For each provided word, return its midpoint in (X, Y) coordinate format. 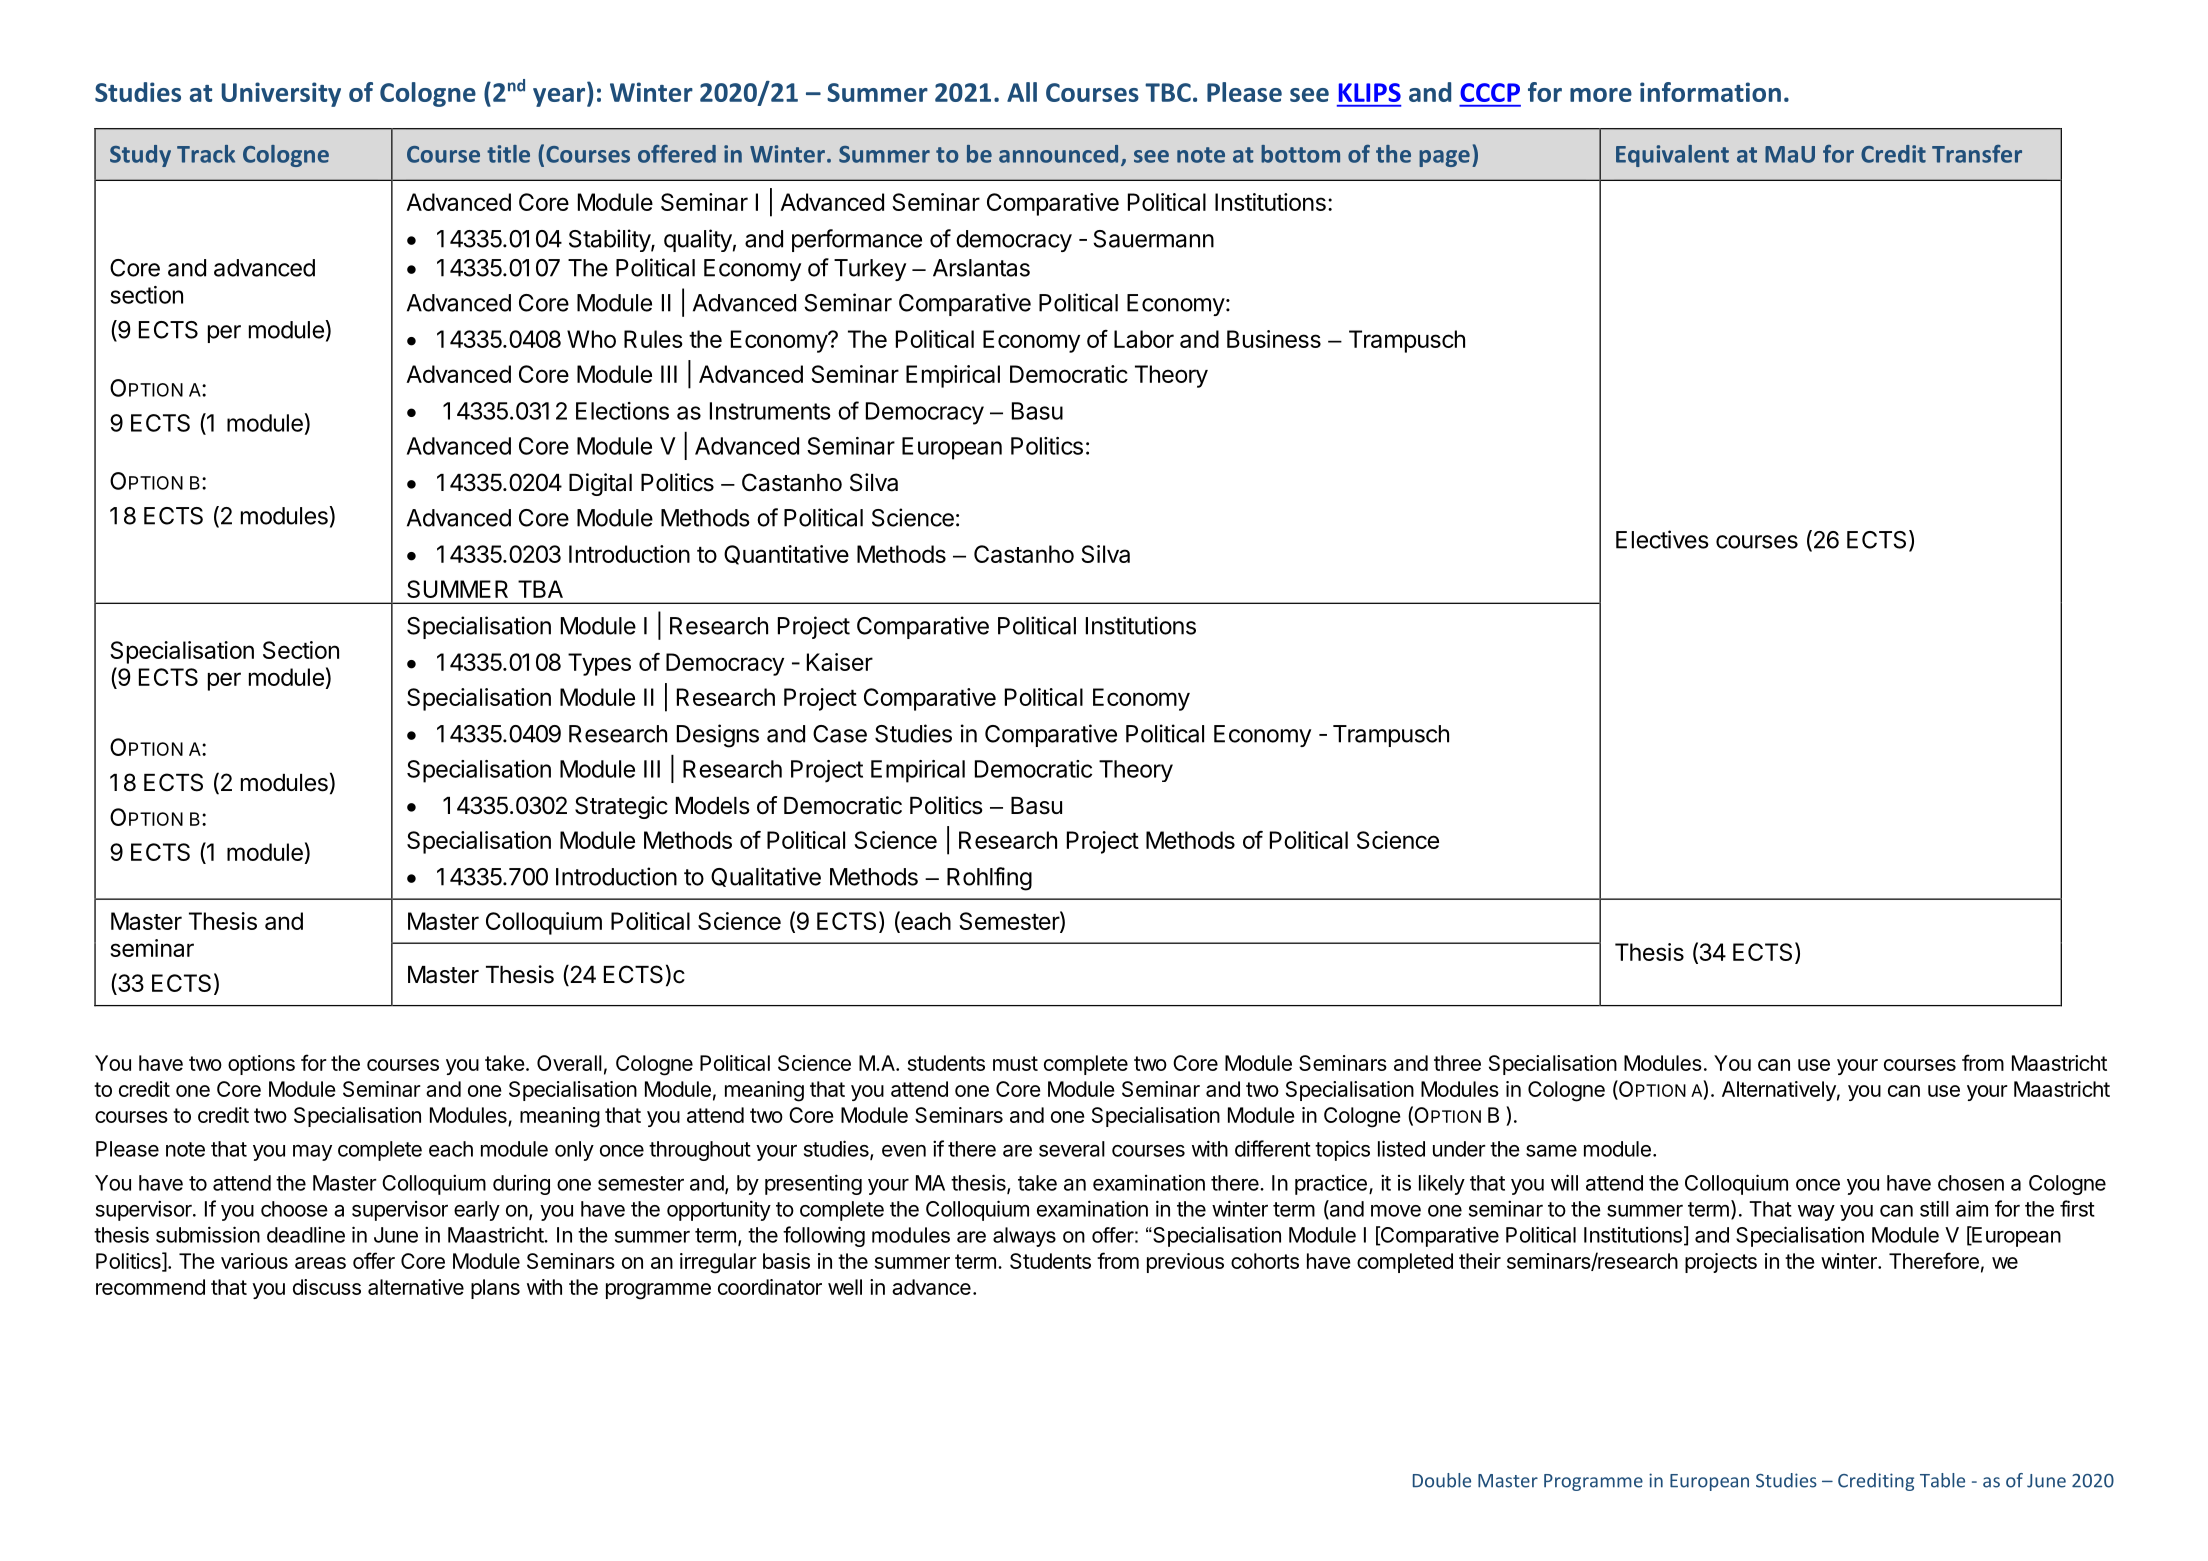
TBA (540, 589)
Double (1442, 1480)
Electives (1662, 539)
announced (1058, 154)
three (1457, 1063)
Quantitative (786, 555)
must (1015, 1063)
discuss (327, 1287)
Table (1942, 1480)
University (281, 94)
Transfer (1977, 154)
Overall (569, 1063)
